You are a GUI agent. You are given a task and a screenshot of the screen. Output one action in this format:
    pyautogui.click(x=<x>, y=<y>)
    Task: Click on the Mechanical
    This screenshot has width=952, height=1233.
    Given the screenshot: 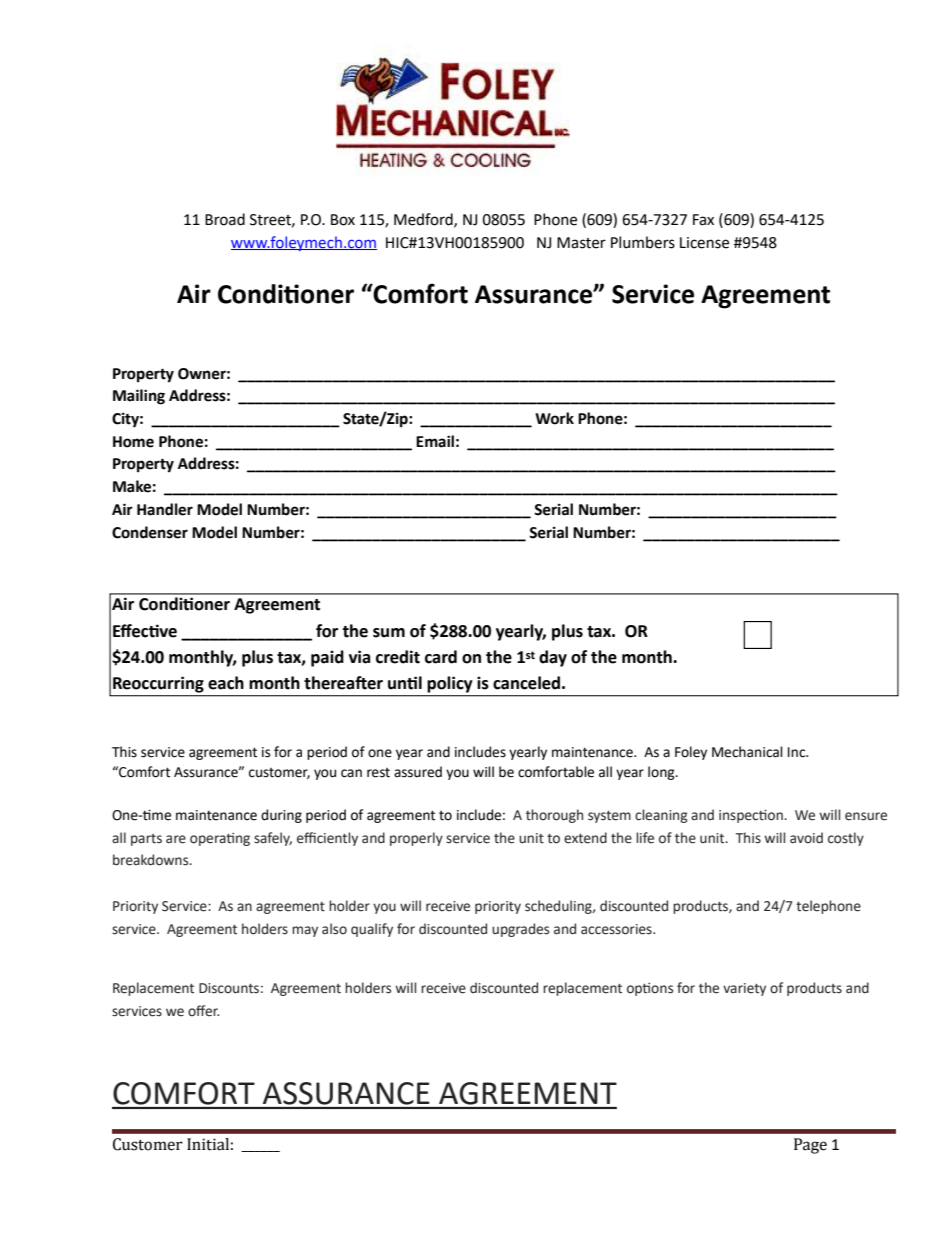 What is the action you would take?
    pyautogui.click(x=747, y=752)
